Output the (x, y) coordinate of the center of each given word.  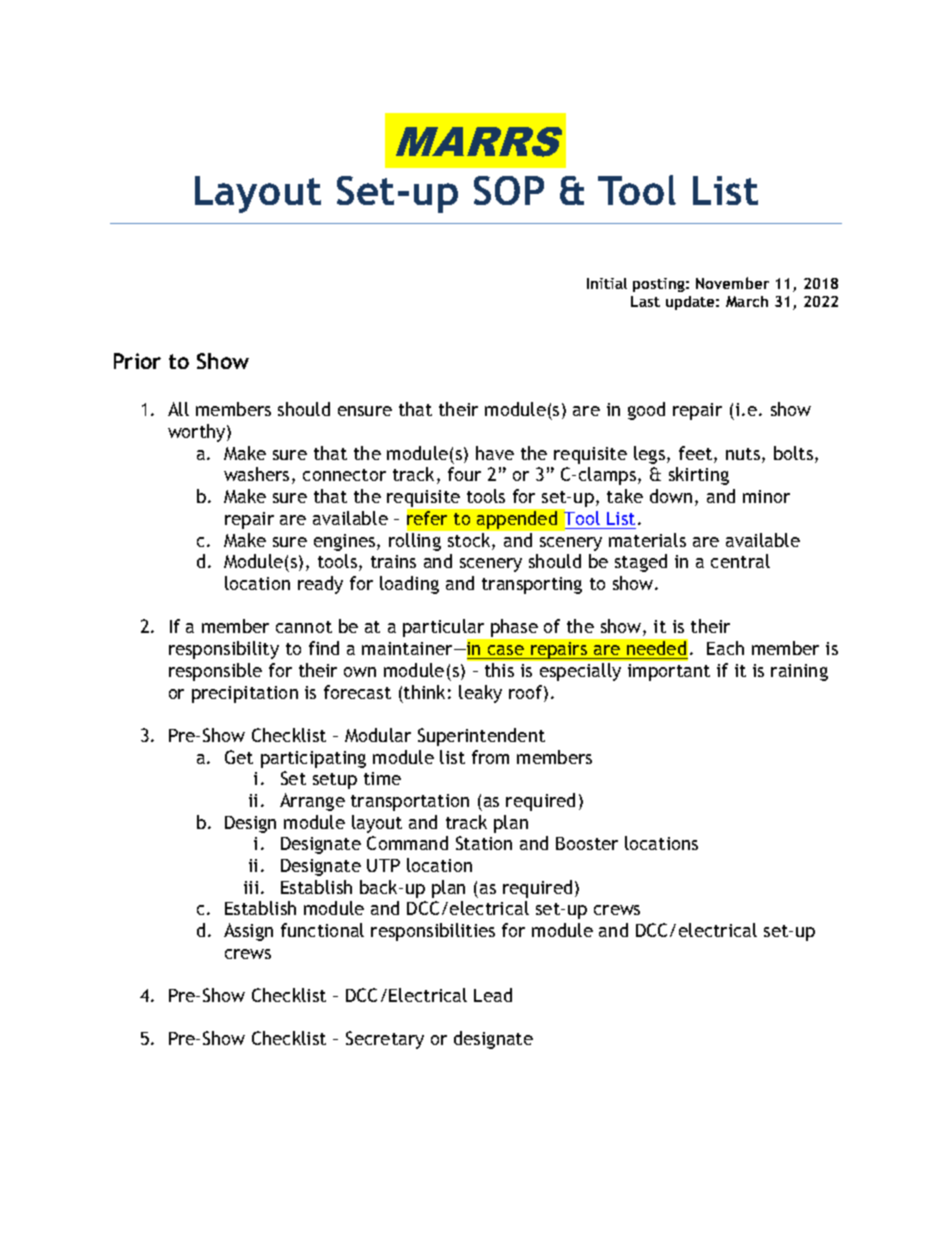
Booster (587, 843)
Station (484, 843)
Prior (137, 361)
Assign (248, 932)
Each (725, 648)
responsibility (224, 650)
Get (239, 757)
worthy (198, 433)
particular (445, 629)
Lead (493, 995)
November (732, 283)
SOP (509, 190)
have (495, 453)
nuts (743, 454)
